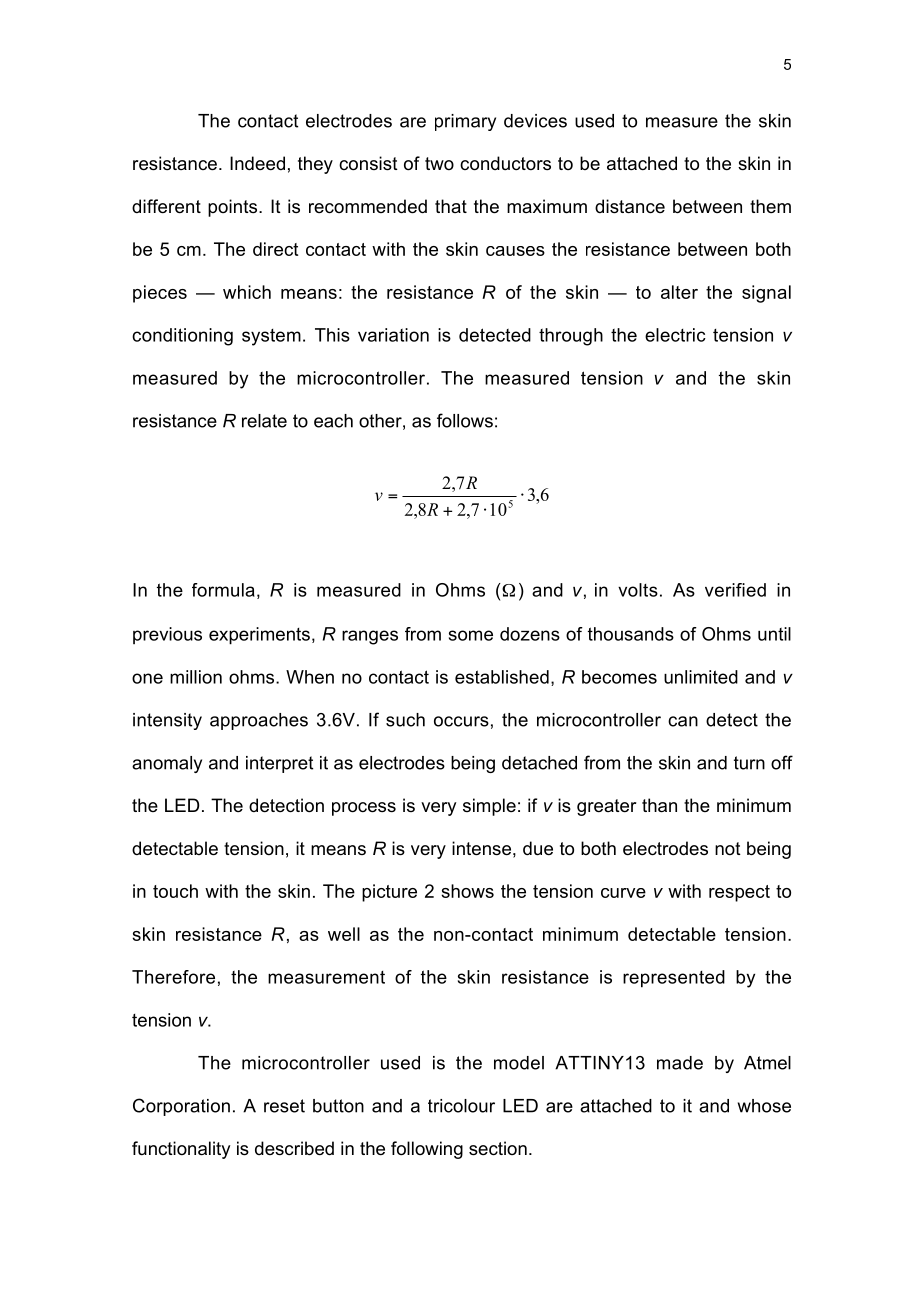 The width and height of the document is (924, 1308). Describe the element at coordinates (465, 420) in the document. I see `follows` at that location.
